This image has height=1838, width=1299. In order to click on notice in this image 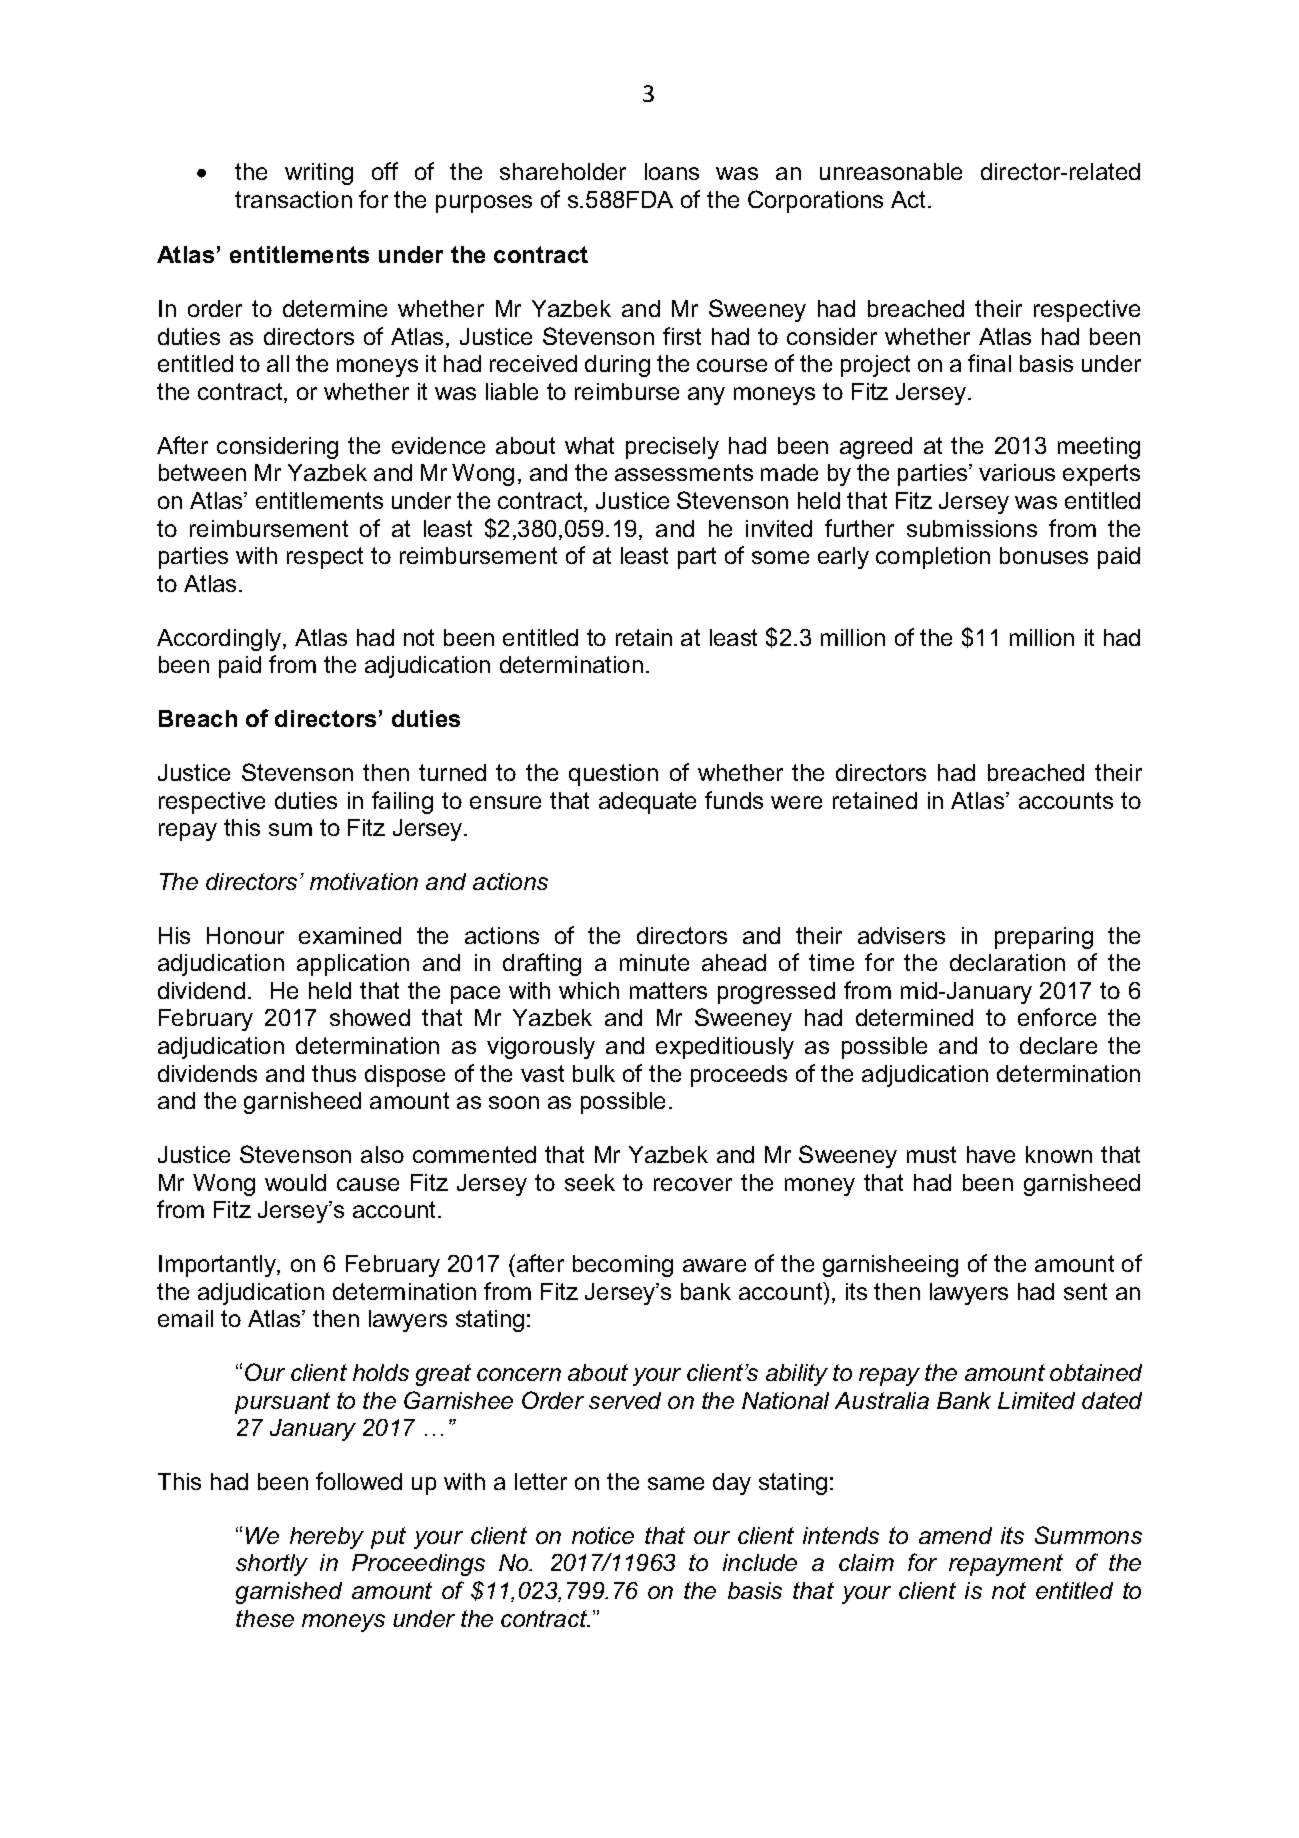, I will do `click(603, 1535)`.
